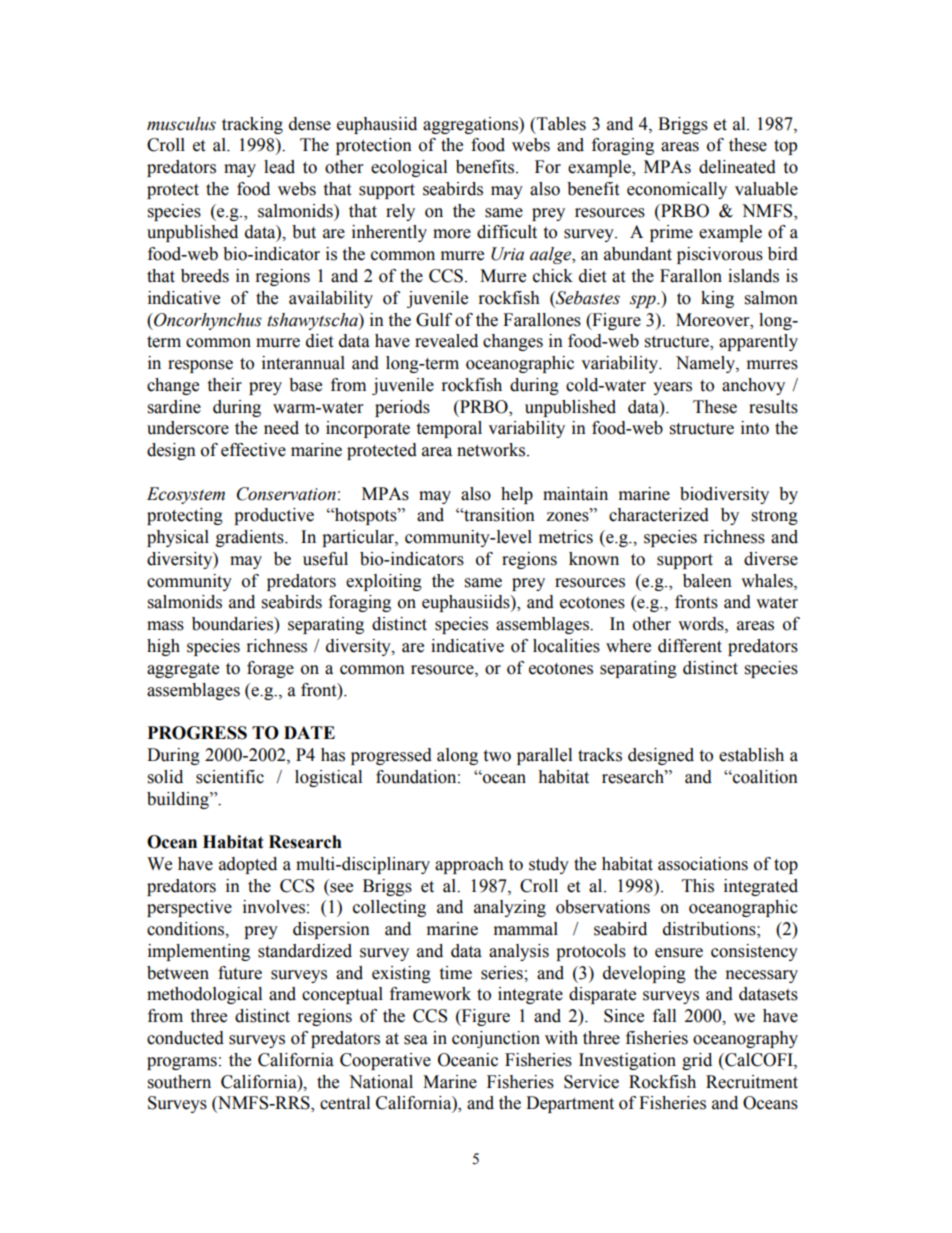  Describe the element at coordinates (690, 646) in the page. I see `different` at that location.
